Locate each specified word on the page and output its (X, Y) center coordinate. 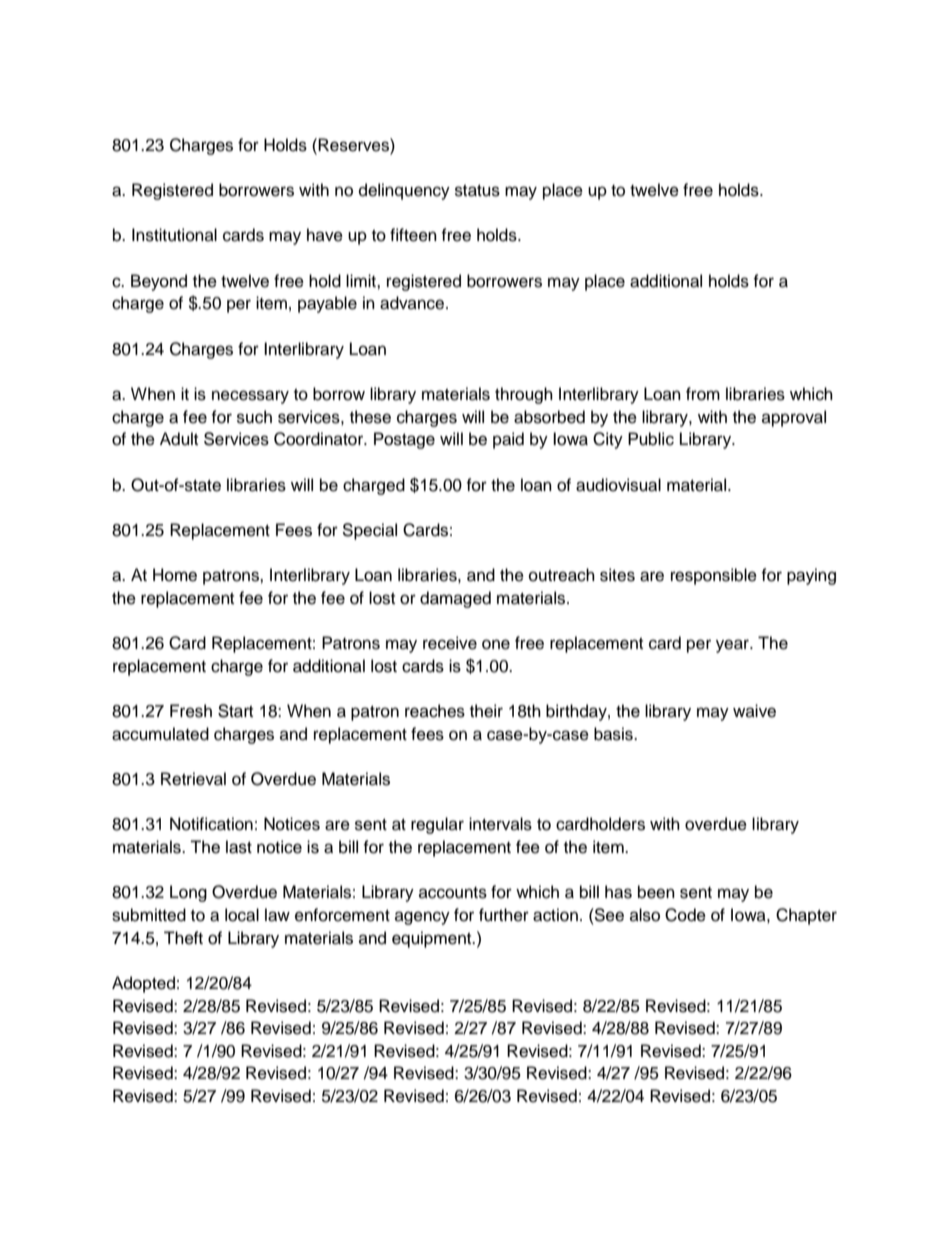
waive (754, 711)
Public (651, 439)
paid (508, 440)
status (477, 191)
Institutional (174, 235)
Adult (179, 439)
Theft (183, 938)
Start (235, 711)
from (703, 394)
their (486, 711)
